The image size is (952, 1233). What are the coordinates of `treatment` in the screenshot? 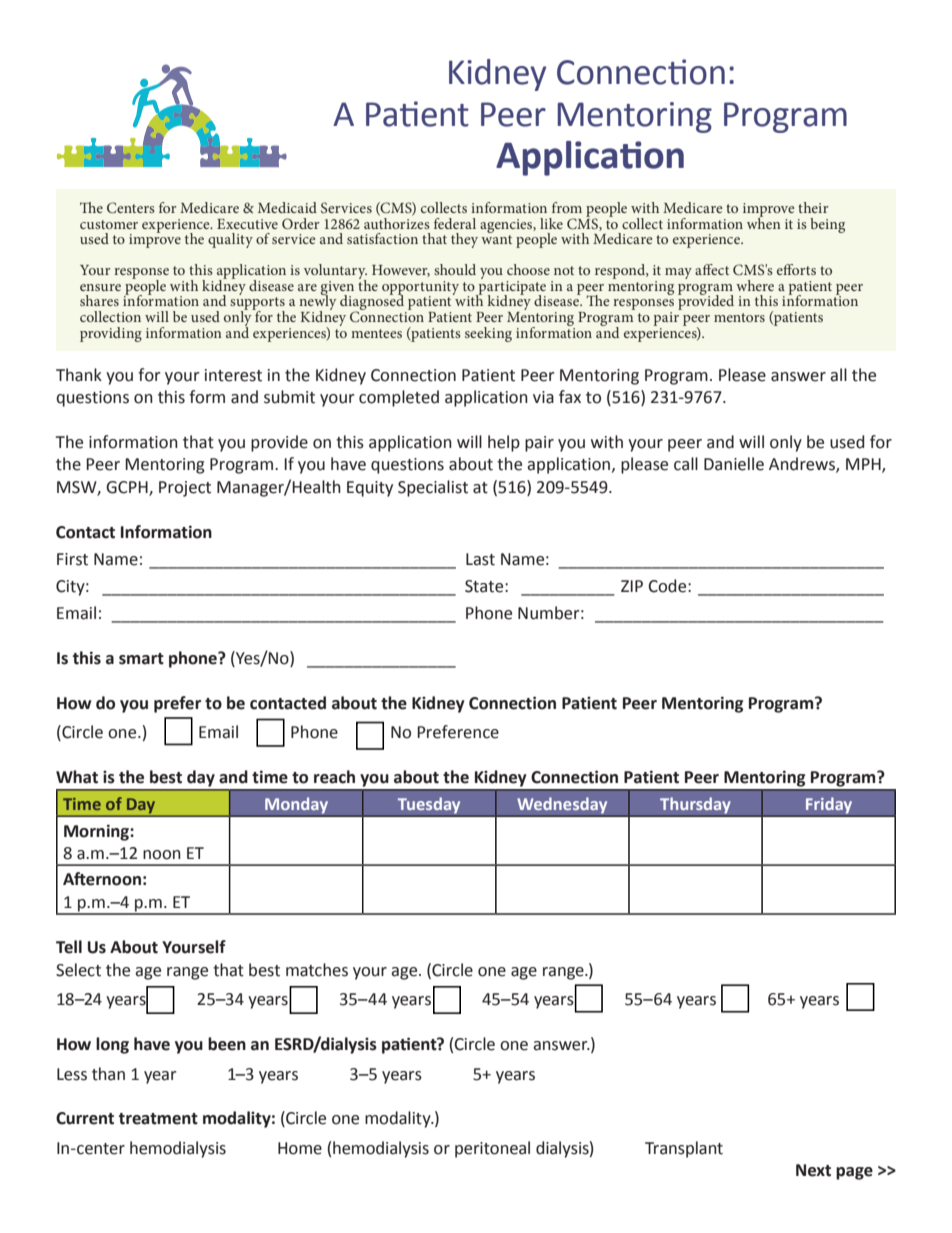 It's located at (158, 1119).
